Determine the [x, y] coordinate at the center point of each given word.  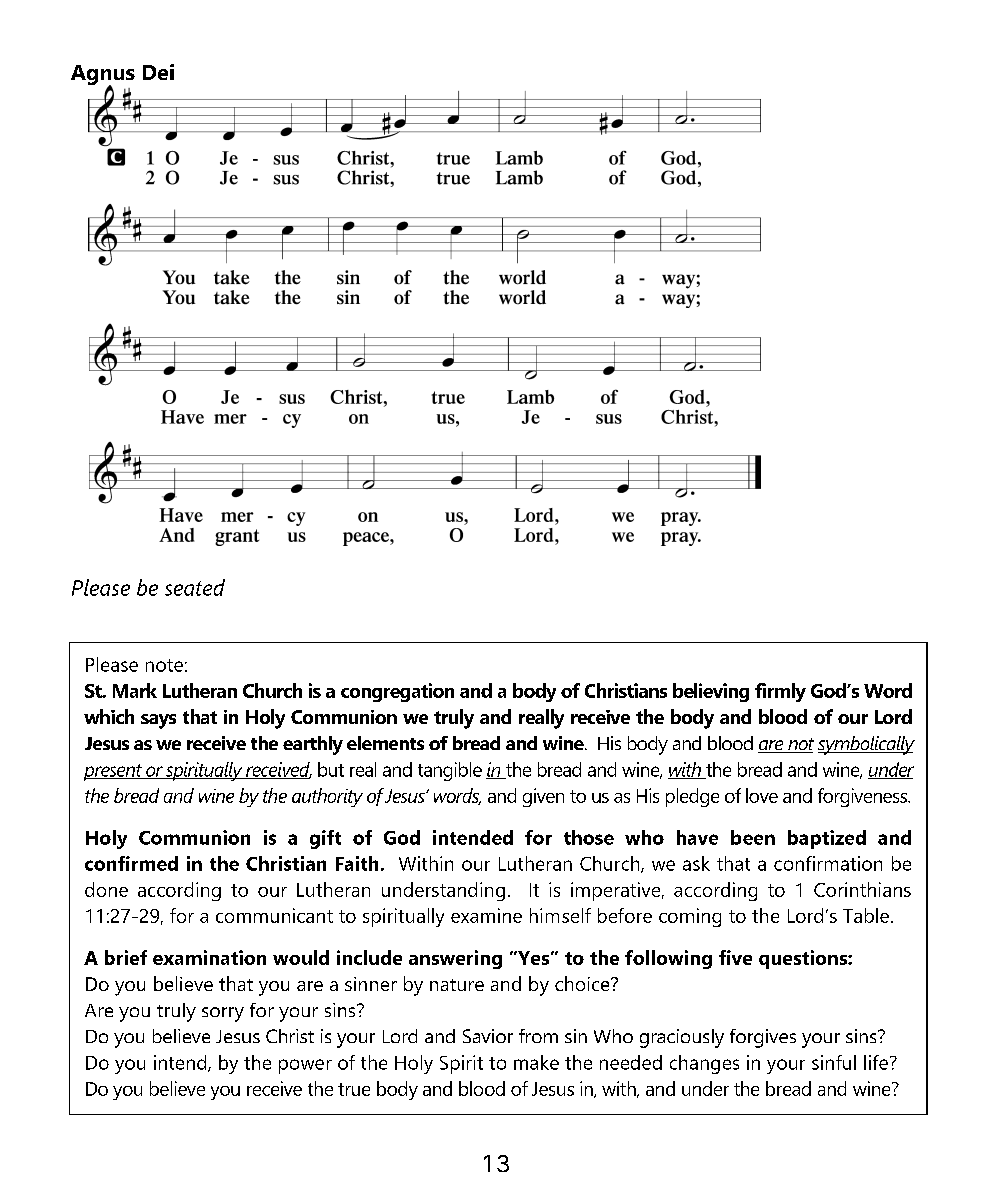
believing [711, 692]
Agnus [103, 76]
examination [209, 957]
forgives [763, 1038]
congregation [397, 692]
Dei [158, 72]
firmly [780, 692]
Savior [488, 1036]
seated [195, 587]
